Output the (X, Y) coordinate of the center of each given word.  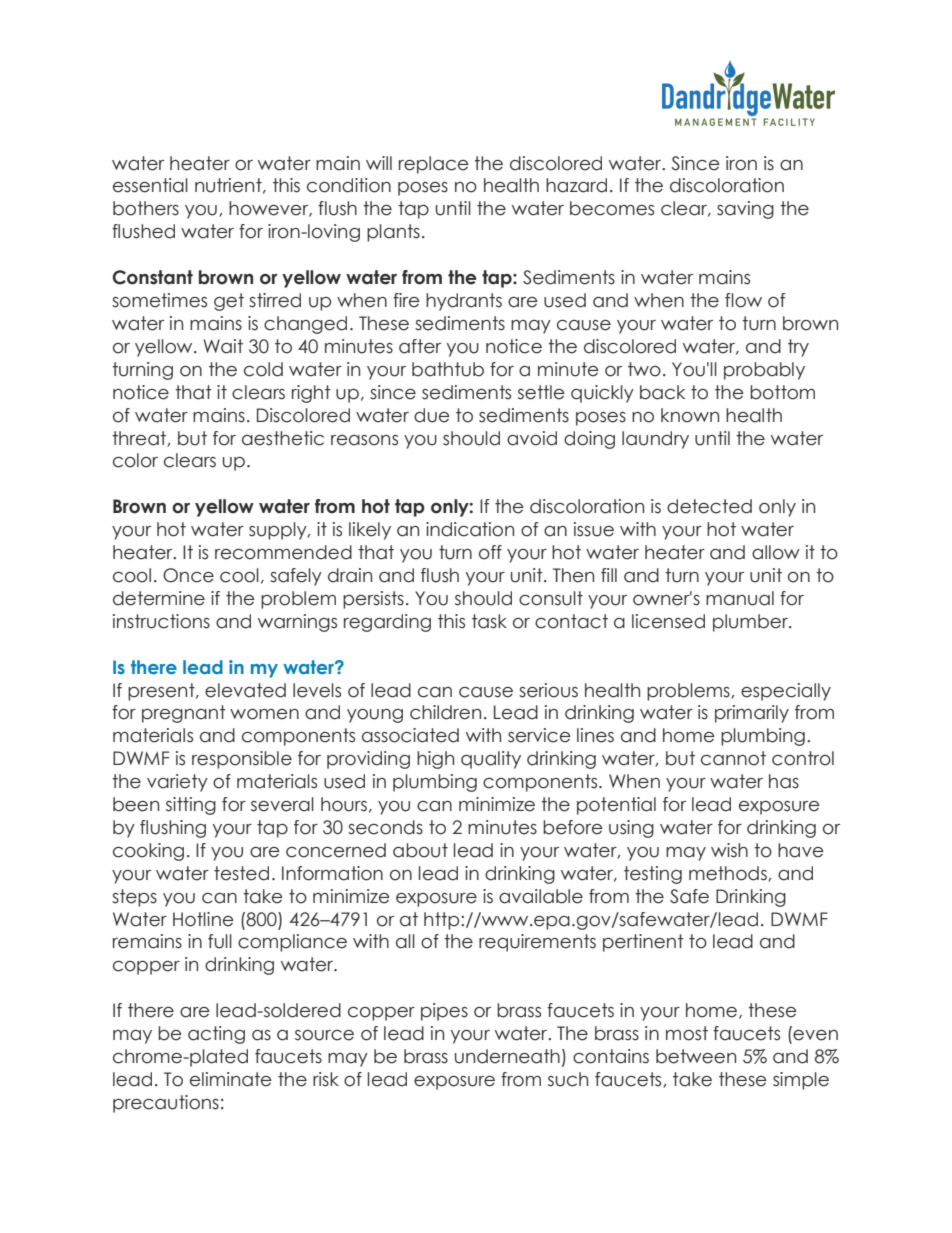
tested (241, 873)
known (690, 415)
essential (150, 185)
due (432, 415)
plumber (751, 623)
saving (745, 210)
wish (729, 850)
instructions (161, 621)
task (489, 621)
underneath (507, 1056)
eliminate (231, 1079)
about (420, 850)
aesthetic (283, 438)
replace (434, 165)
